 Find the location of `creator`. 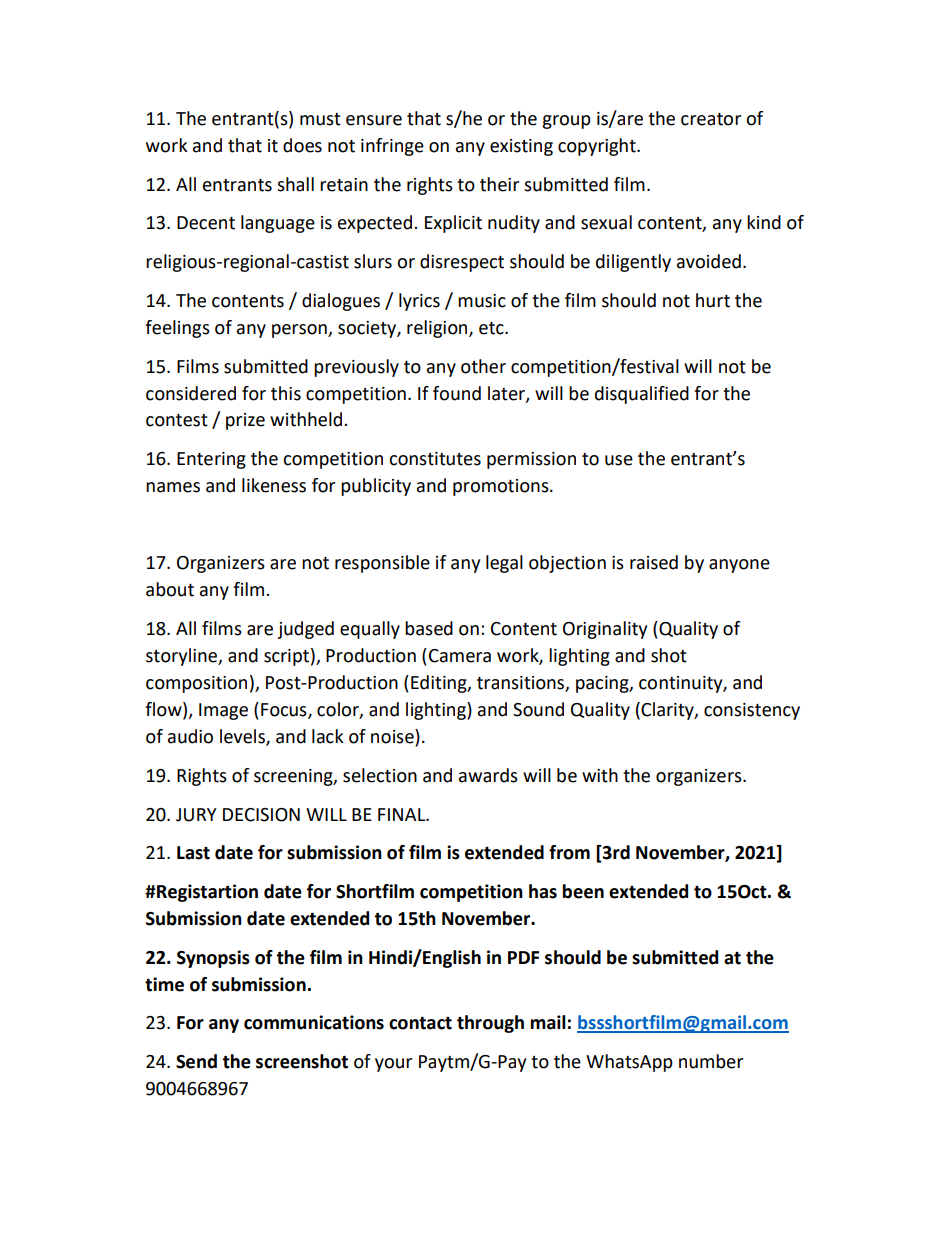

creator is located at coordinates (711, 119).
